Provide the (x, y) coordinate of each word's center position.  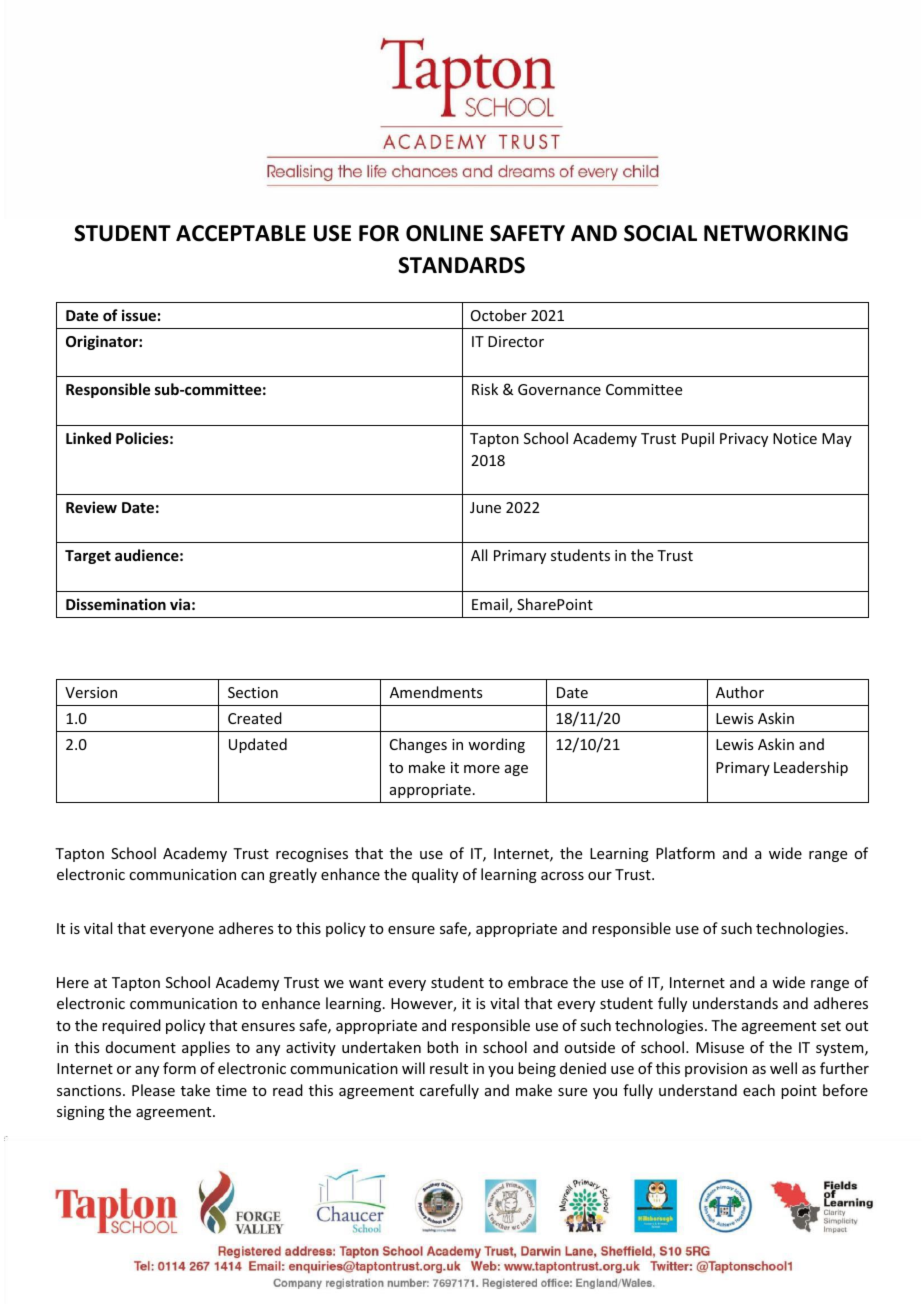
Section (253, 692)
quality (435, 875)
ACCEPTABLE (241, 233)
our (600, 876)
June (485, 507)
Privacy (744, 440)
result (449, 1068)
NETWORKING (776, 233)
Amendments (436, 692)
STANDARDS (461, 265)
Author (740, 692)
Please (153, 1090)
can (252, 876)
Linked (88, 438)
